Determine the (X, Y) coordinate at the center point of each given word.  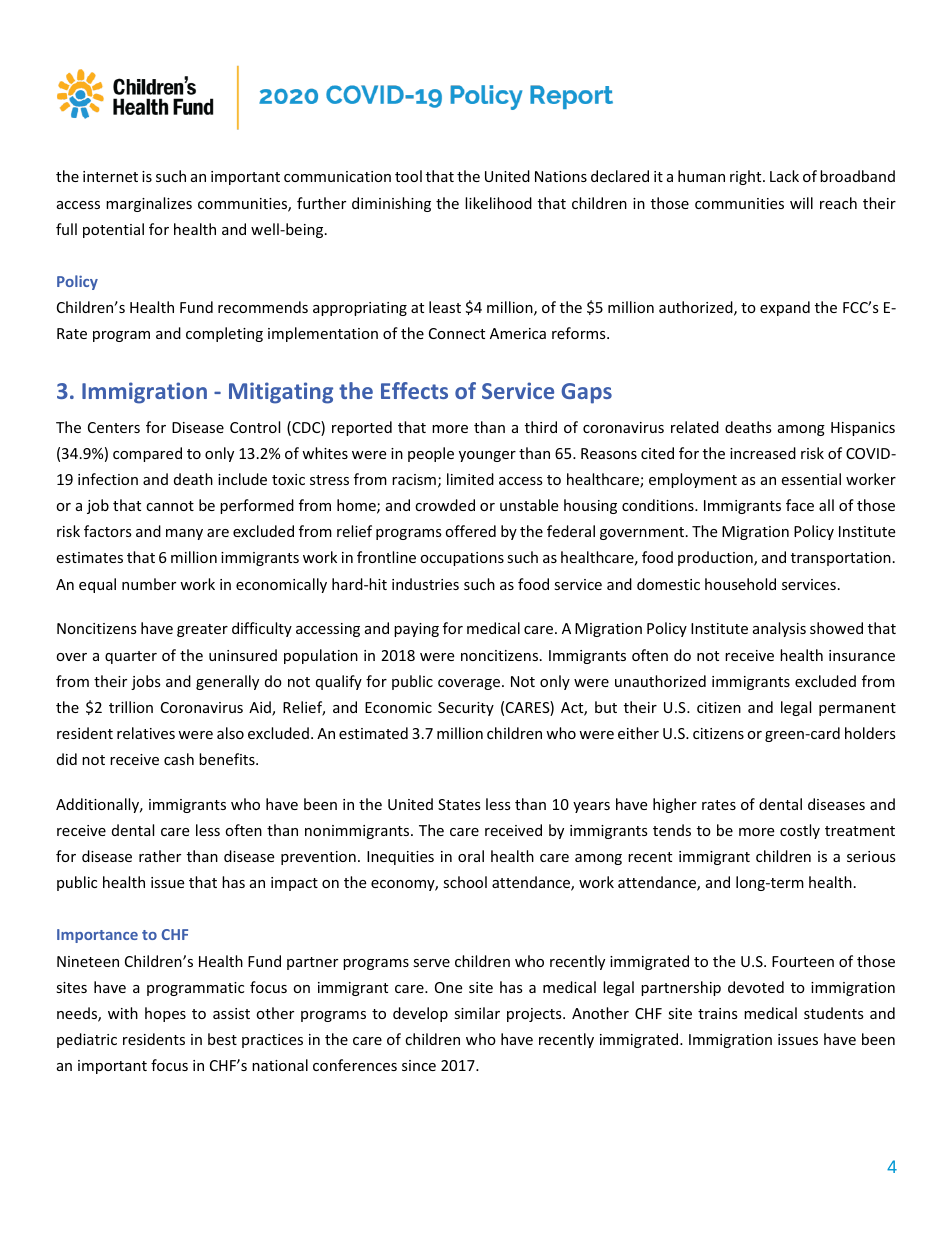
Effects (414, 390)
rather (160, 856)
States (459, 804)
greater (202, 630)
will (801, 203)
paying (416, 630)
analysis (779, 629)
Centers (114, 427)
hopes (165, 1014)
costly (800, 831)
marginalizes (149, 204)
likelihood (498, 203)
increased (763, 453)
